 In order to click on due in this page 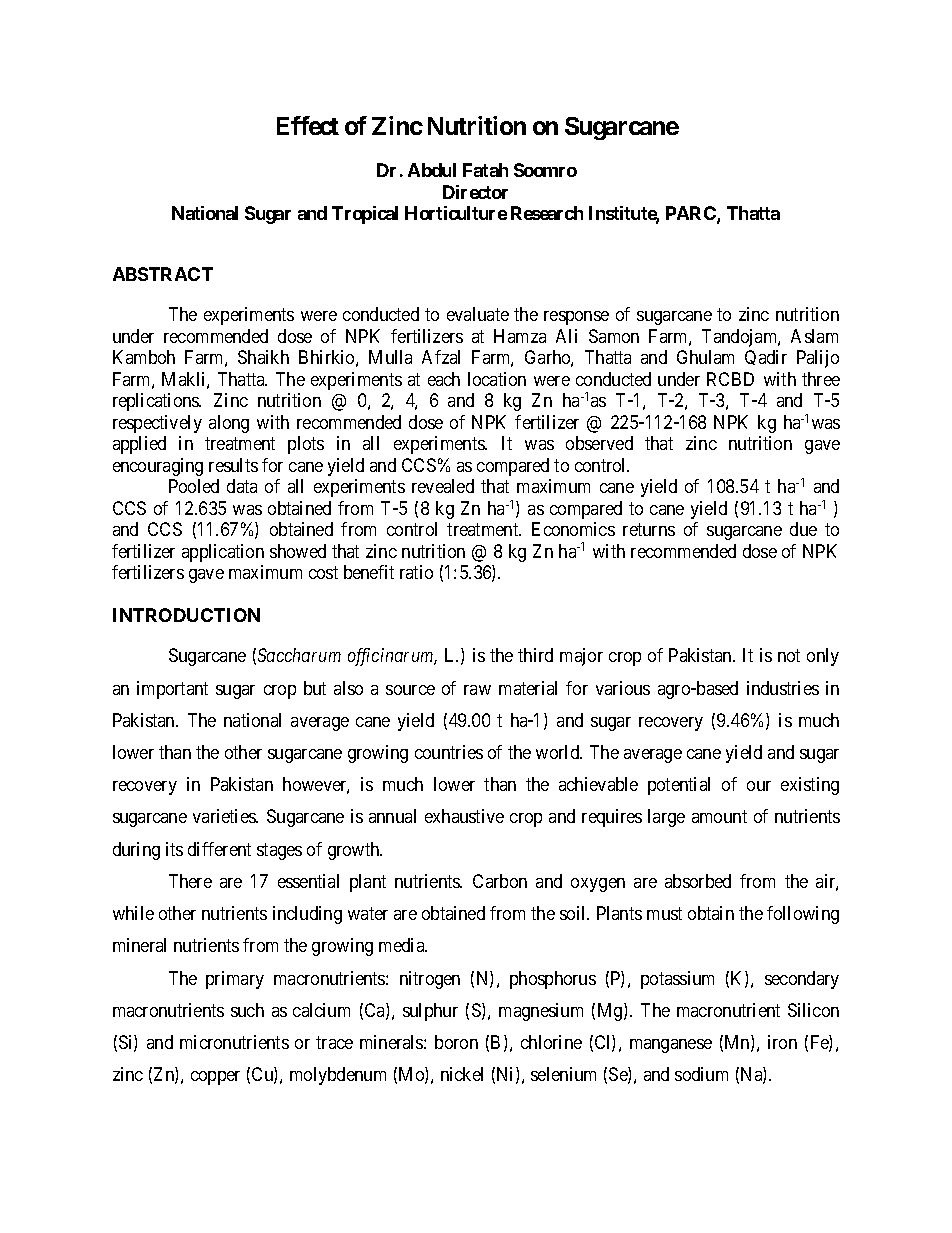, I will do `click(803, 529)`.
